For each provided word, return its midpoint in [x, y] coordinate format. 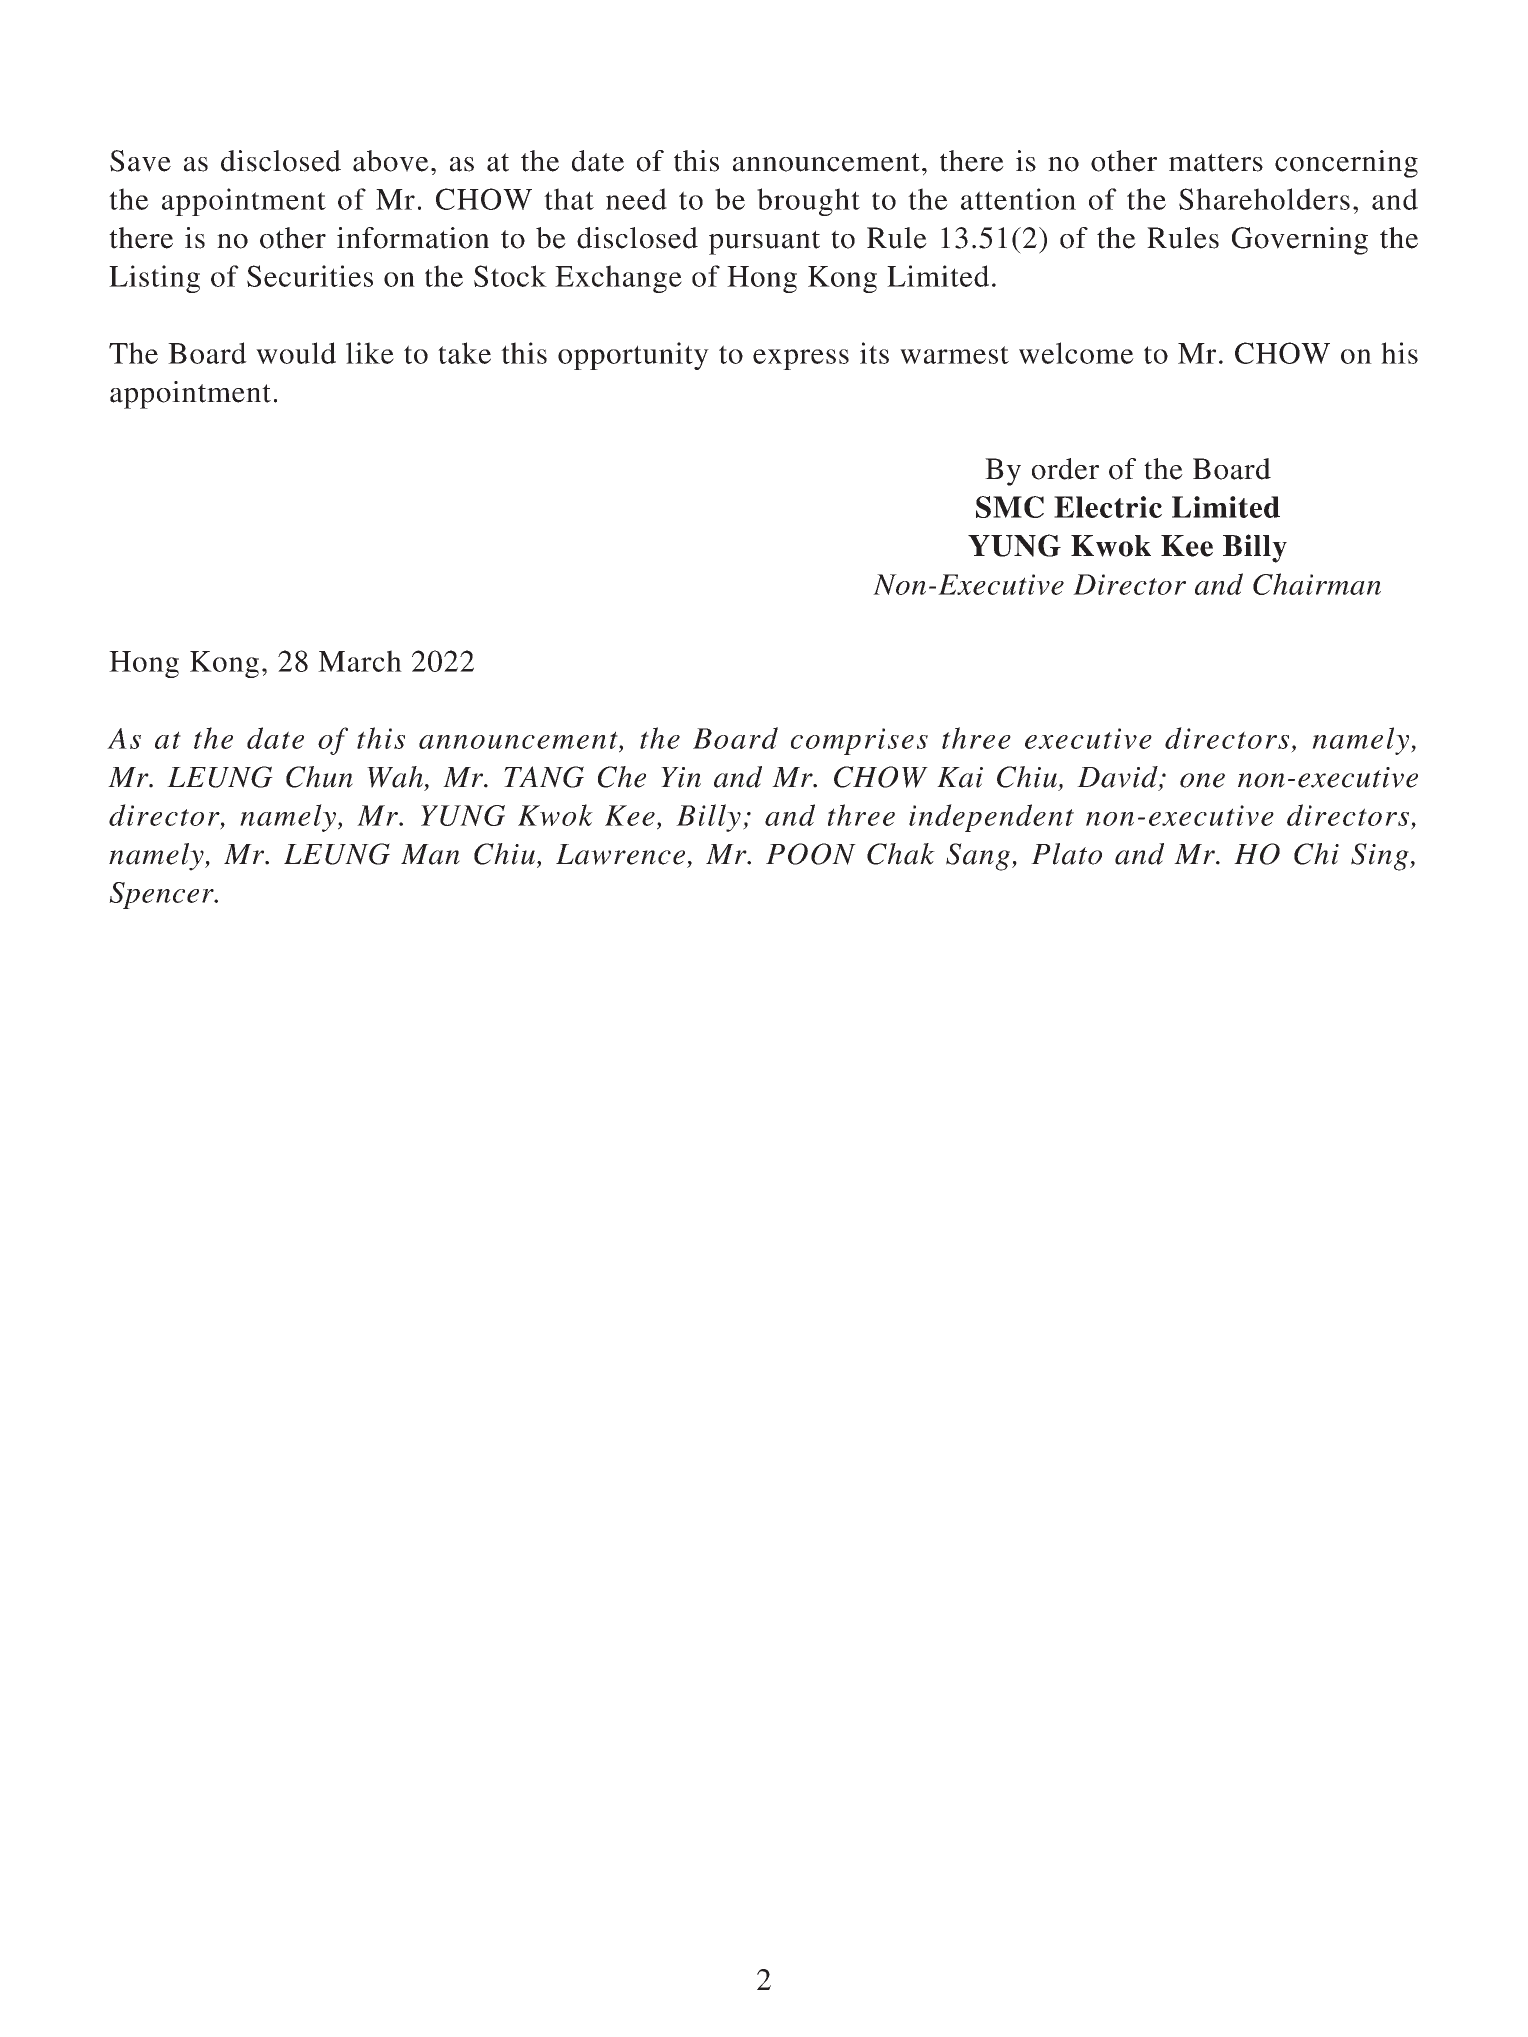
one [1202, 780]
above [391, 161]
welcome [1076, 353]
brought [808, 202]
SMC [1010, 507]
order [1065, 469]
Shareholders [1264, 199]
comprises [859, 741]
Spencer [162, 895]
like [370, 353]
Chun [319, 777]
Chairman [1317, 584]
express [801, 359]
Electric [1108, 507]
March [360, 661]
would [296, 353]
